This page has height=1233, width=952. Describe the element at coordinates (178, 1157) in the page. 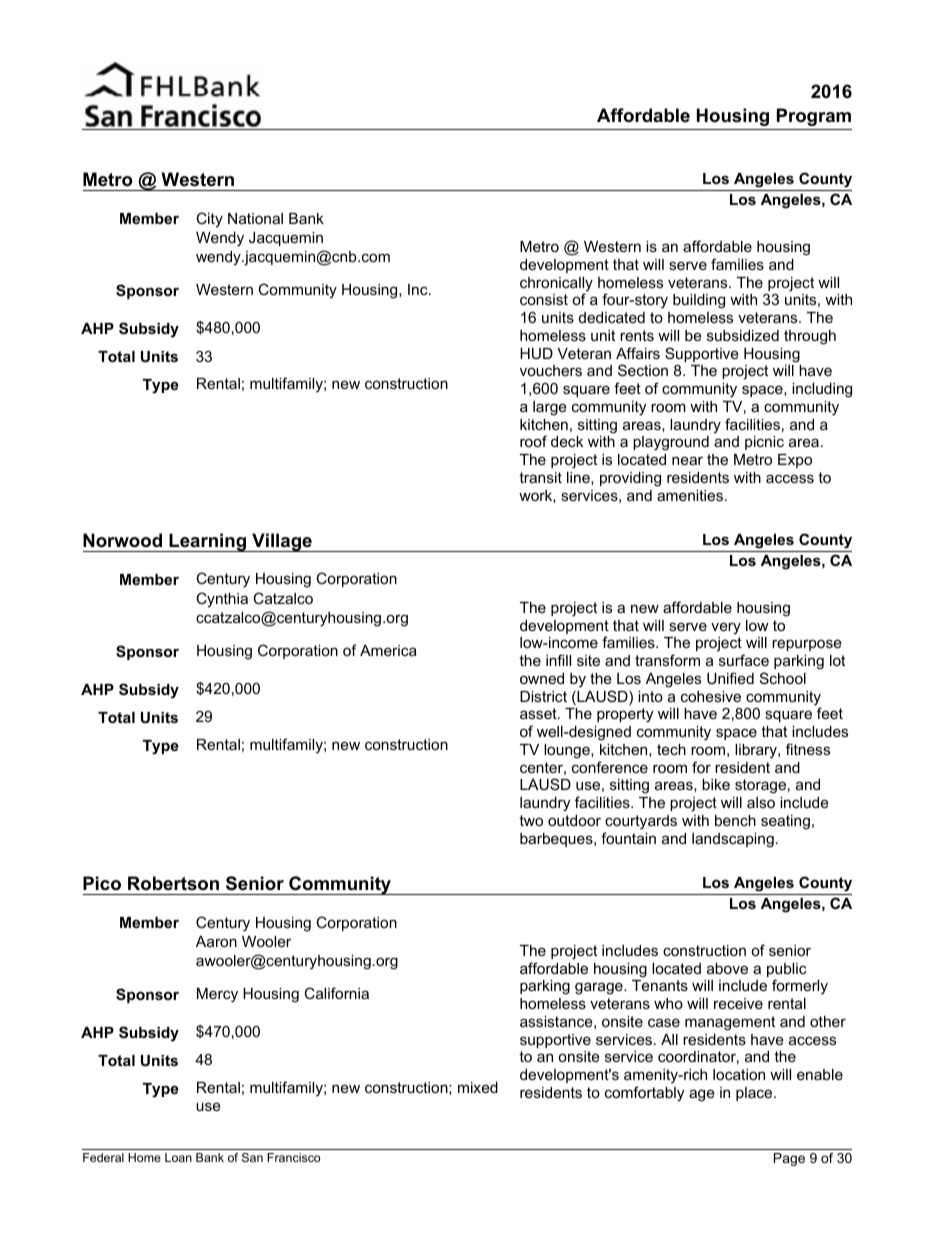

I see `Loan` at that location.
